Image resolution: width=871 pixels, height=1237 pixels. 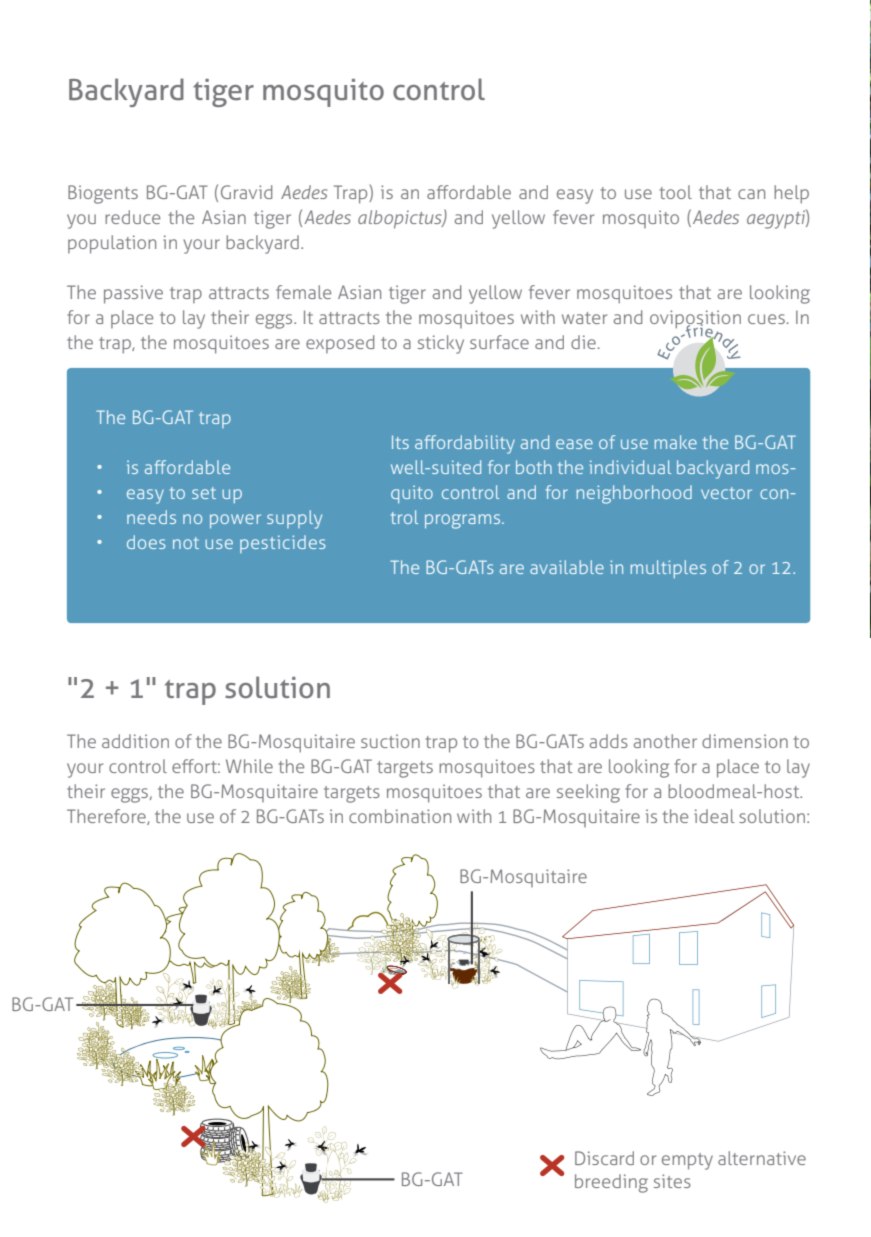 I want to click on Therefore, so click(x=107, y=817).
